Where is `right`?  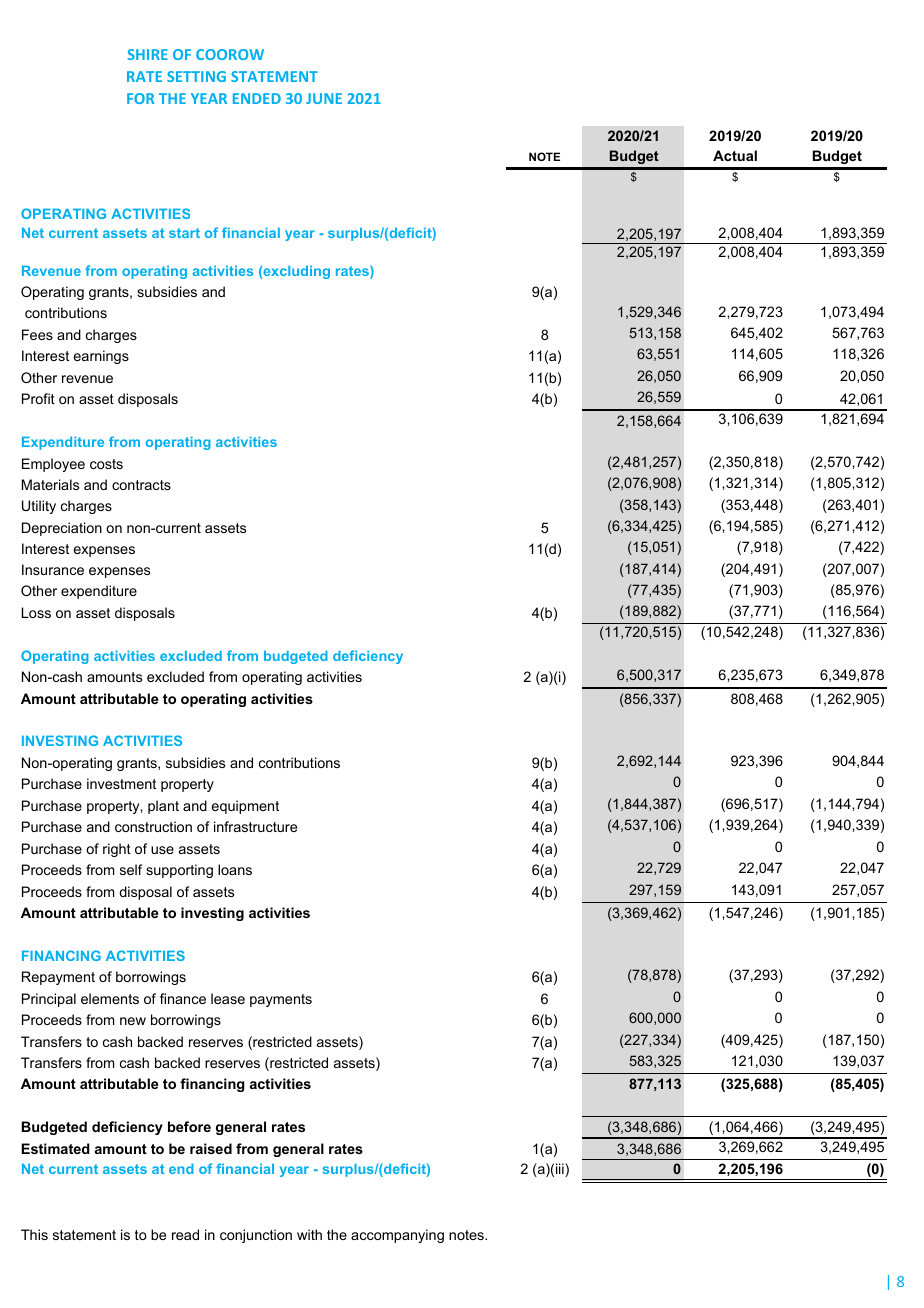 right is located at coordinates (117, 850).
